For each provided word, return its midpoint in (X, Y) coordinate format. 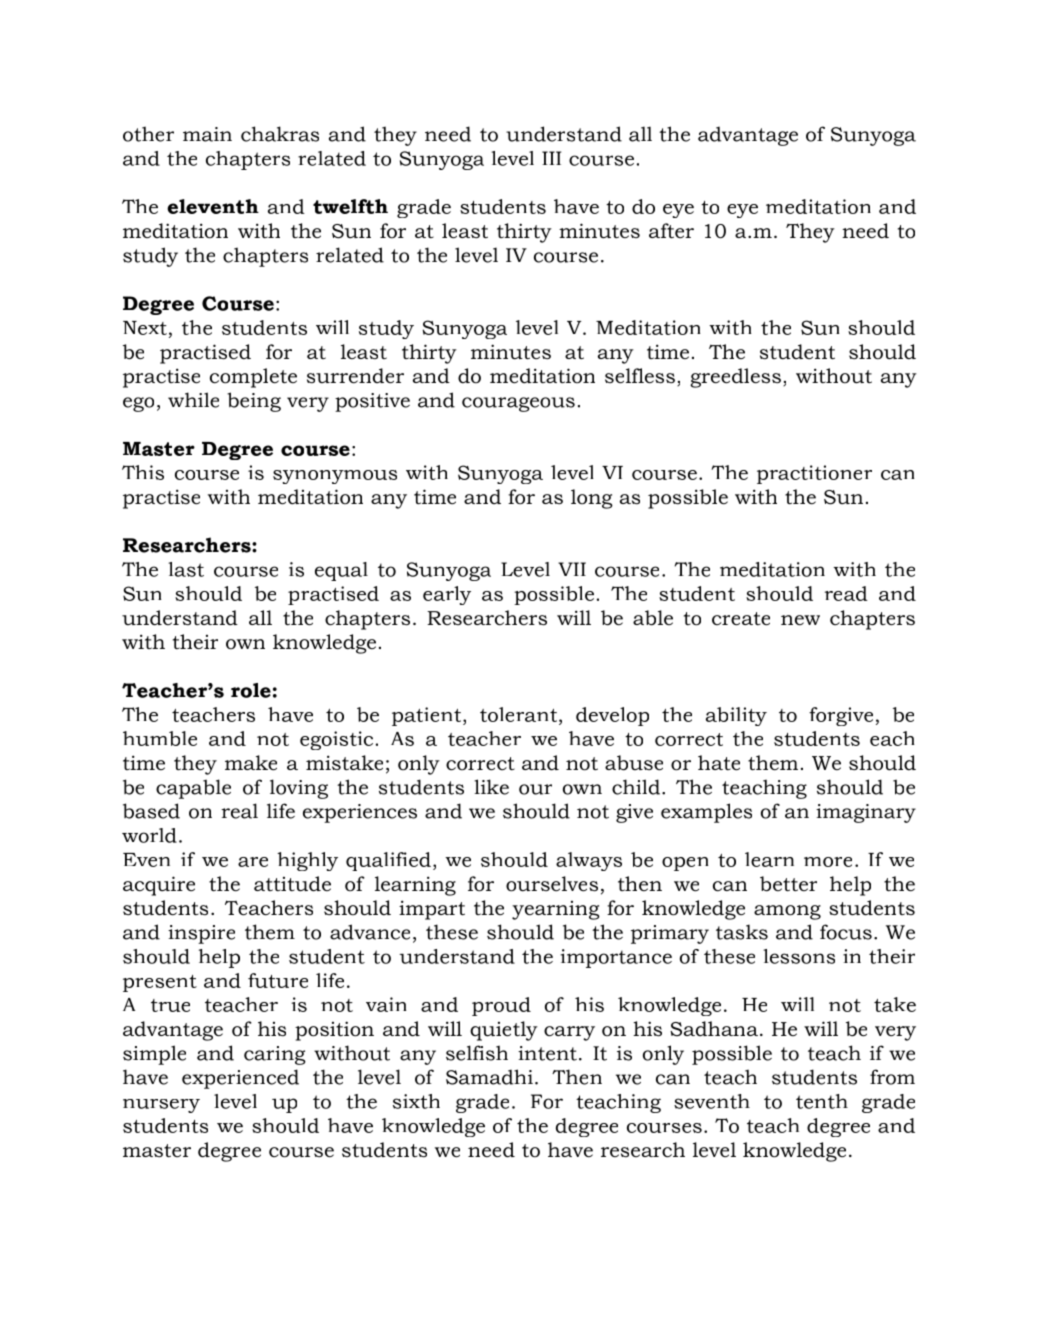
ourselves (552, 884)
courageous (518, 404)
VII (572, 569)
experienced (240, 1079)
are (253, 862)
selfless (640, 376)
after (671, 231)
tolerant (520, 714)
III (551, 158)
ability (736, 716)
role (251, 690)
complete (253, 378)
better (788, 884)
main (207, 134)
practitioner (814, 474)
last (186, 569)
